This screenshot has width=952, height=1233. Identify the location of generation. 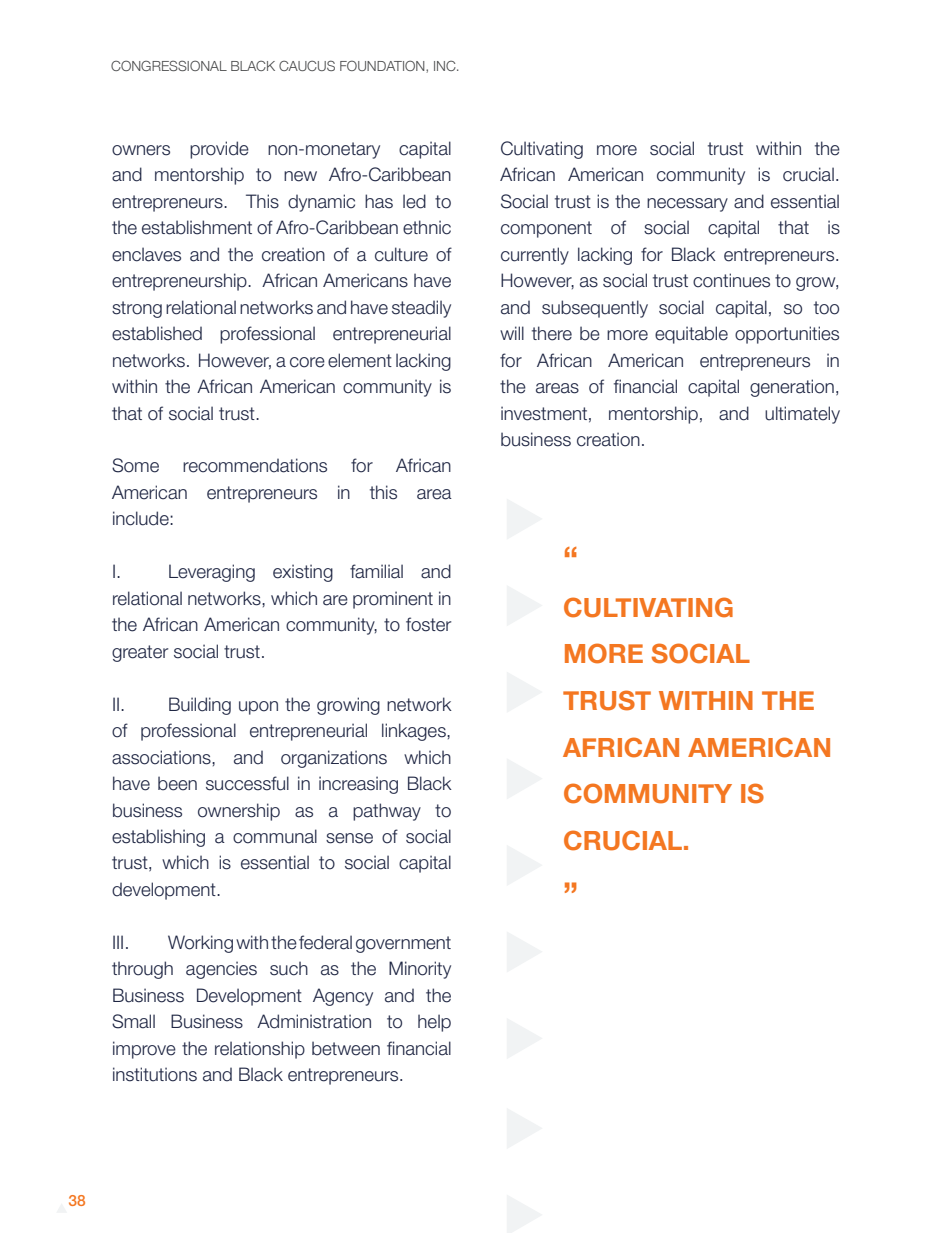
(792, 388).
